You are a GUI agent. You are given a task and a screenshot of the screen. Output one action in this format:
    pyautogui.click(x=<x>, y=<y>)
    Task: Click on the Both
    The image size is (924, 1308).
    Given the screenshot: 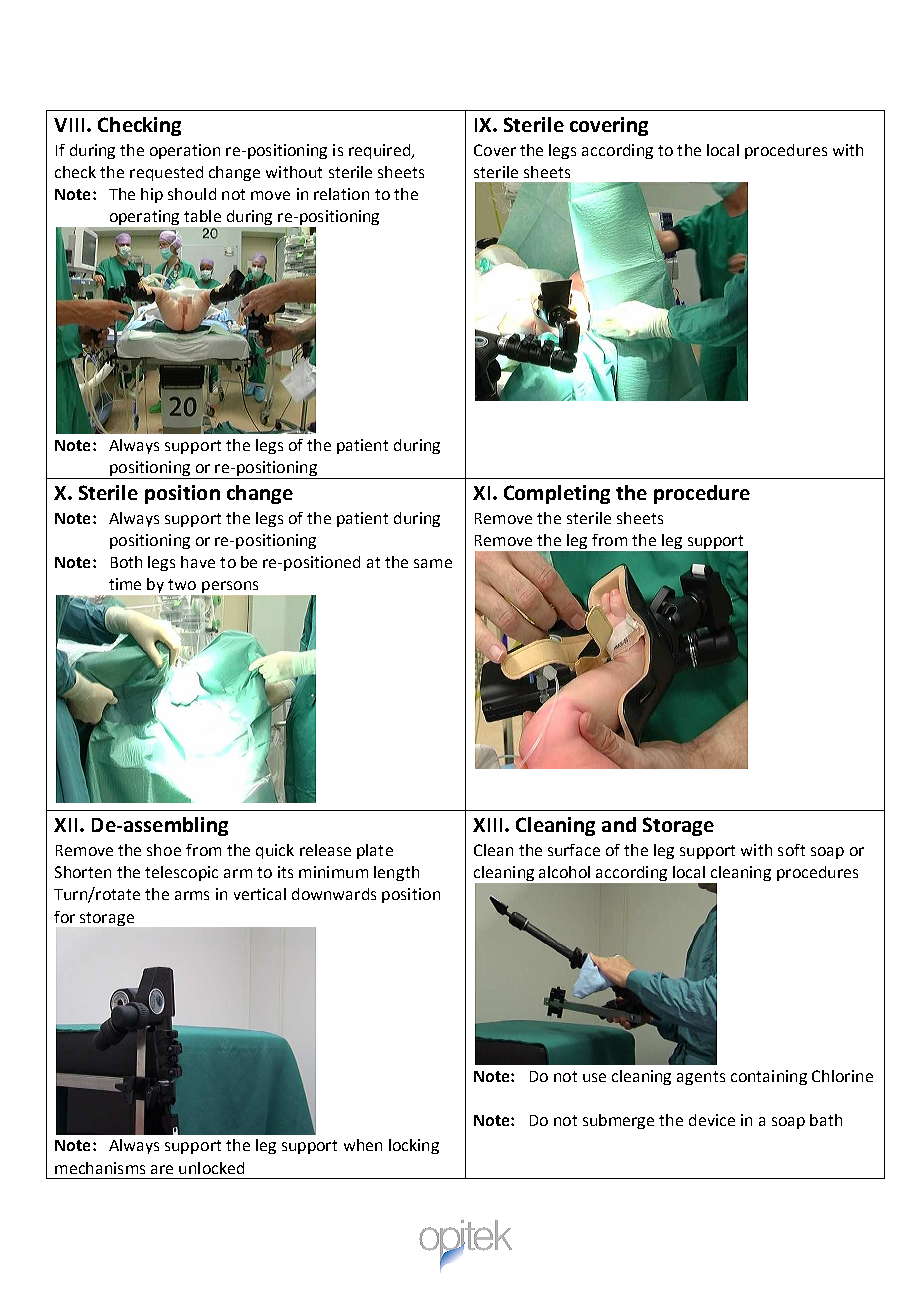 What is the action you would take?
    pyautogui.click(x=126, y=562)
